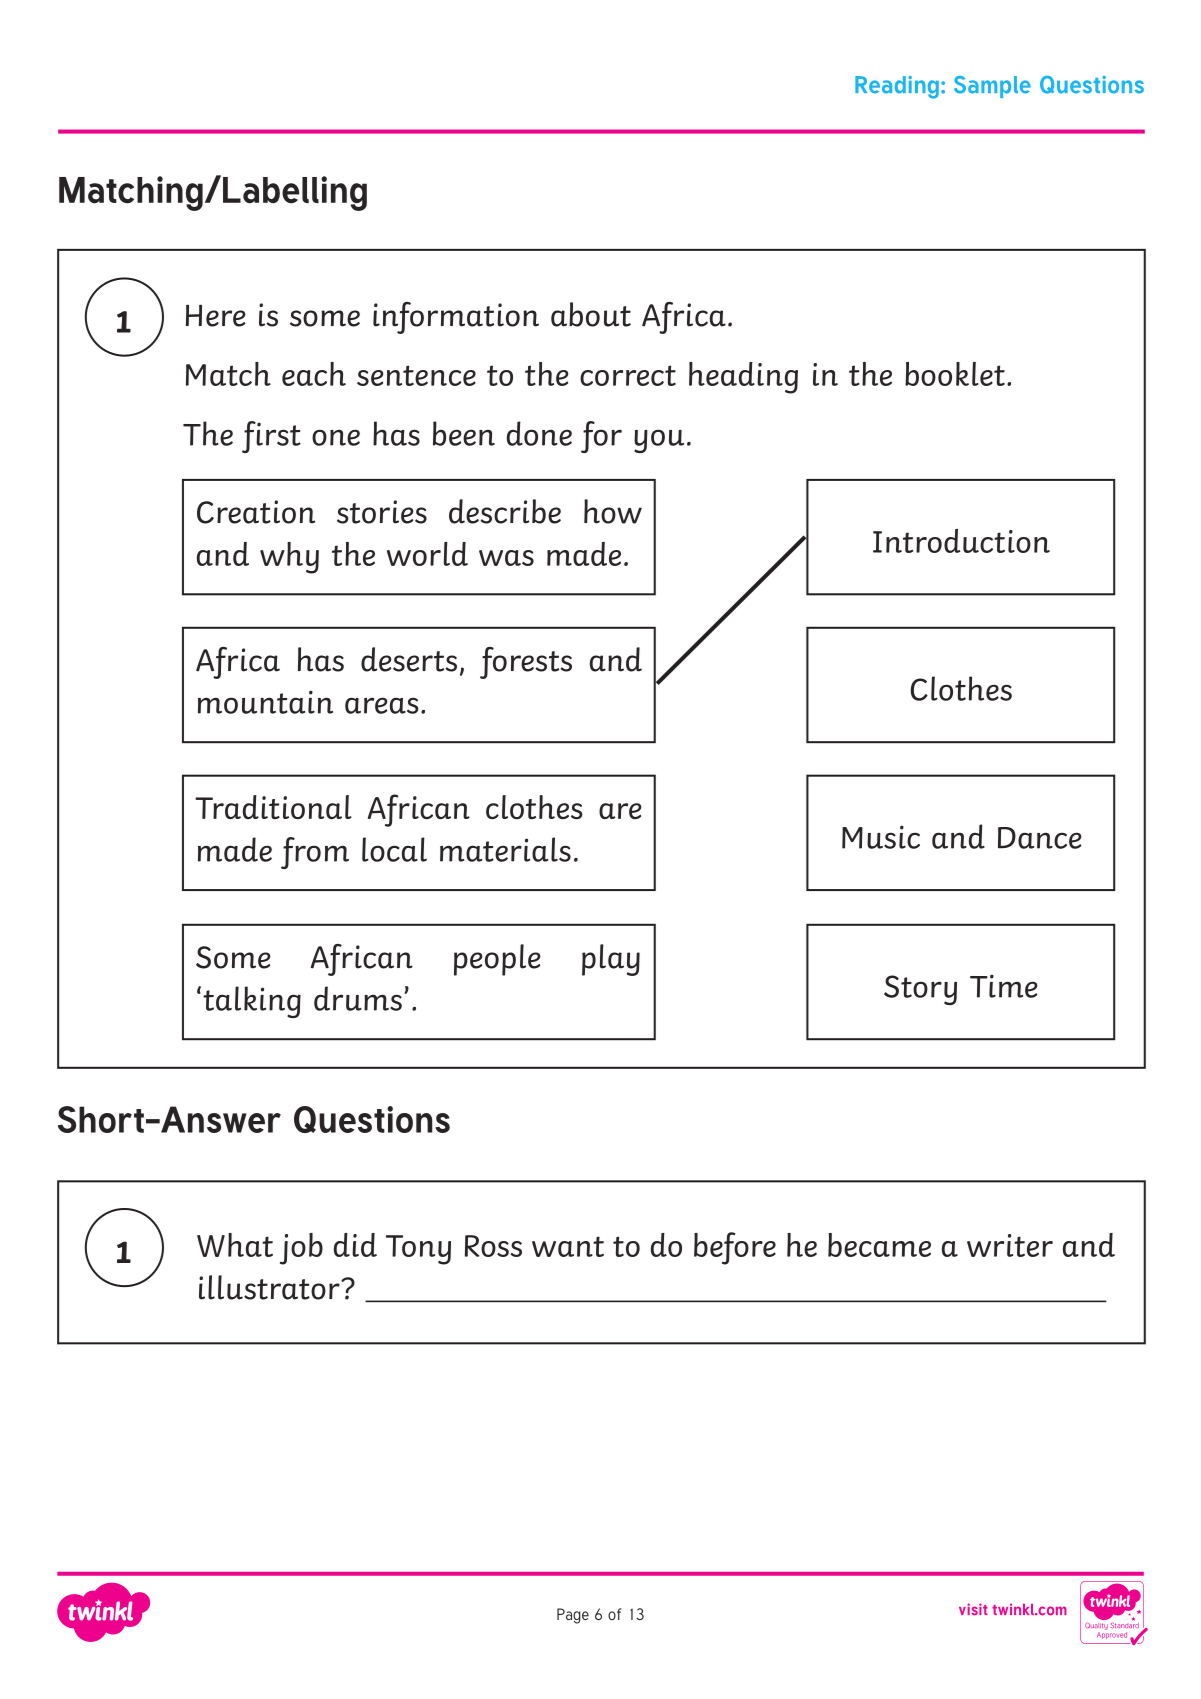 This screenshot has width=1201, height=1699. I want to click on before, so click(735, 1248).
